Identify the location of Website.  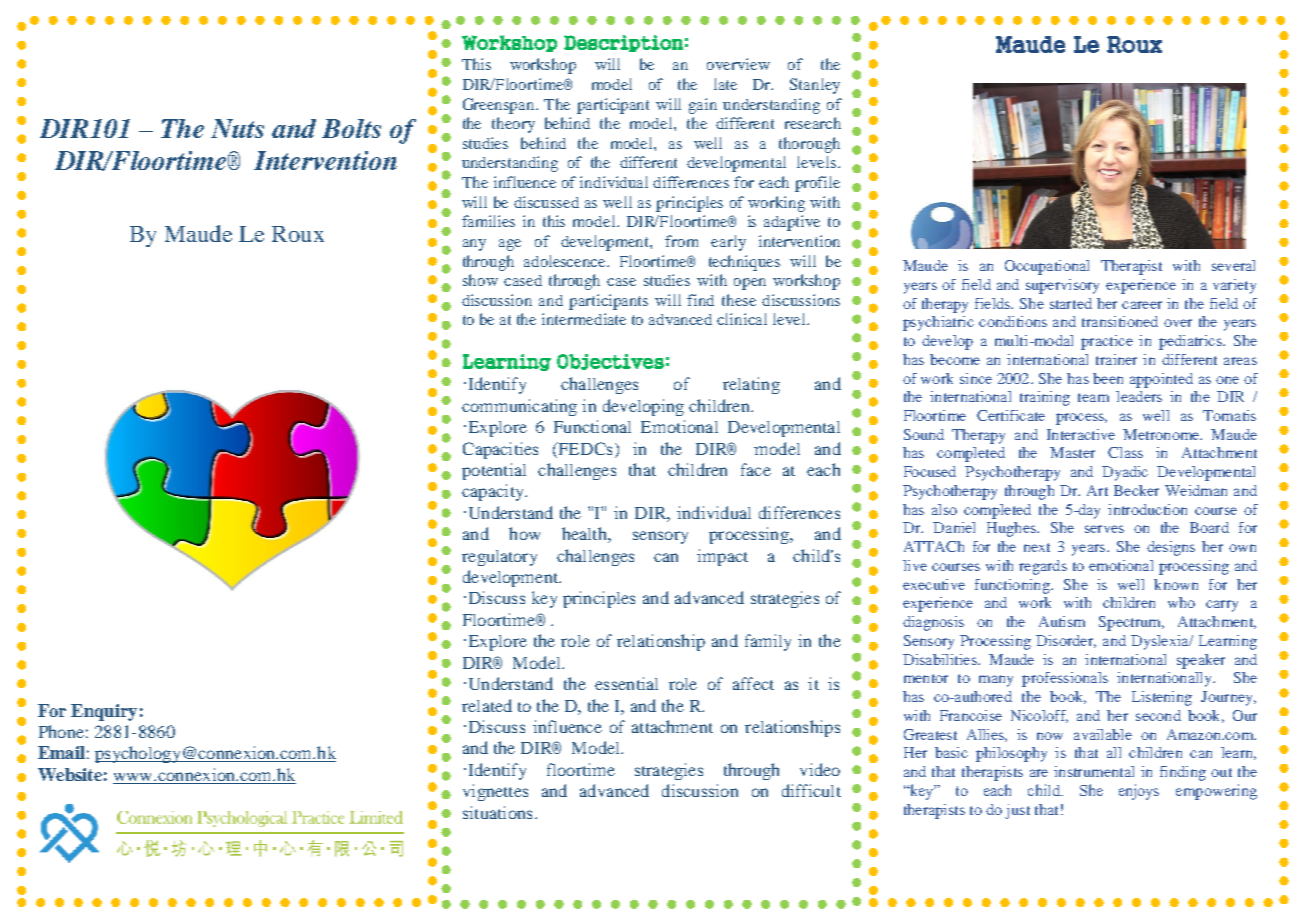
(70, 774).
